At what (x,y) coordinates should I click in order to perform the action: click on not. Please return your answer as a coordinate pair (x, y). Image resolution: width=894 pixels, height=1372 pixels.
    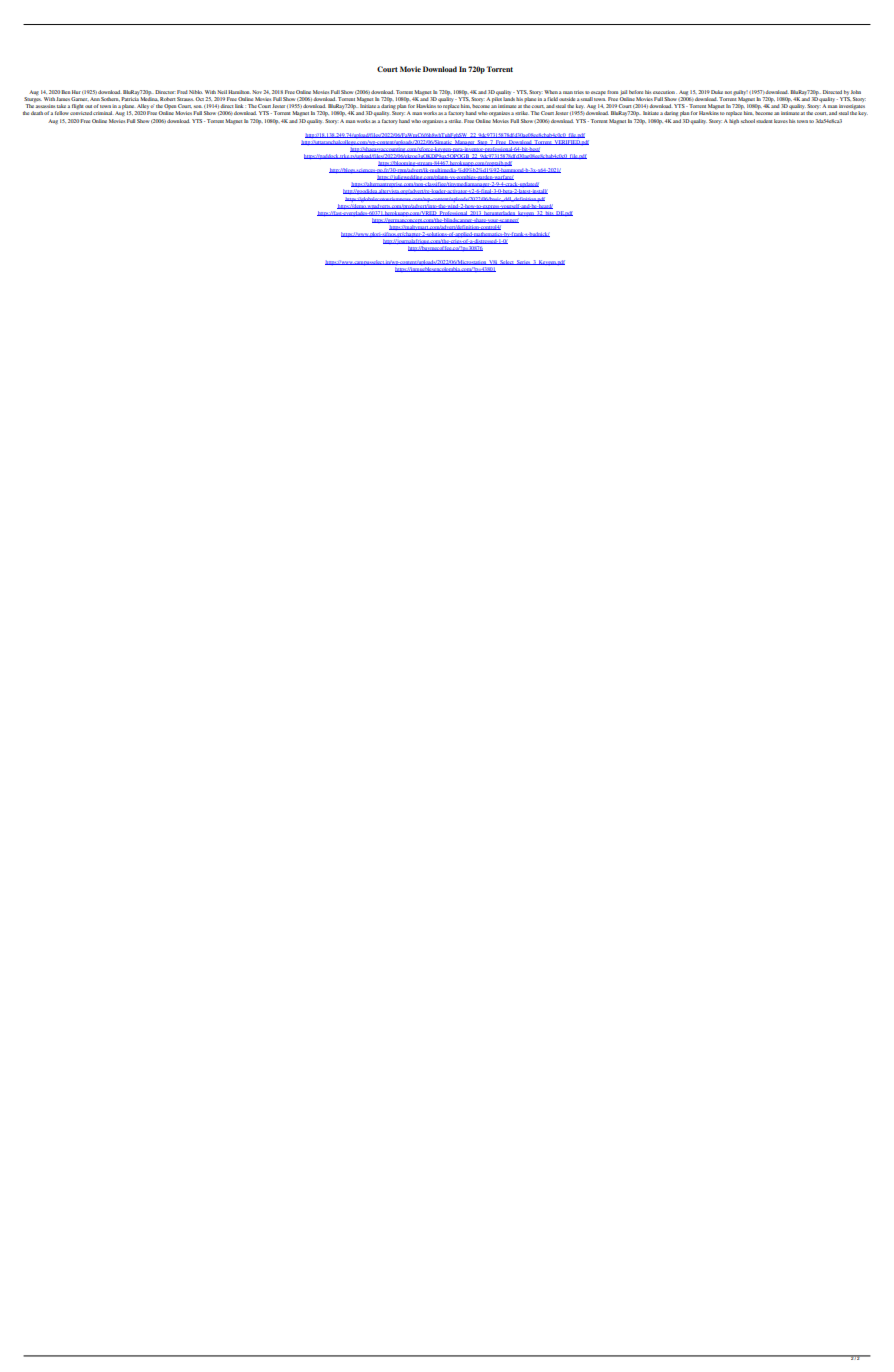
    Looking at the image, I should click on (728, 92).
